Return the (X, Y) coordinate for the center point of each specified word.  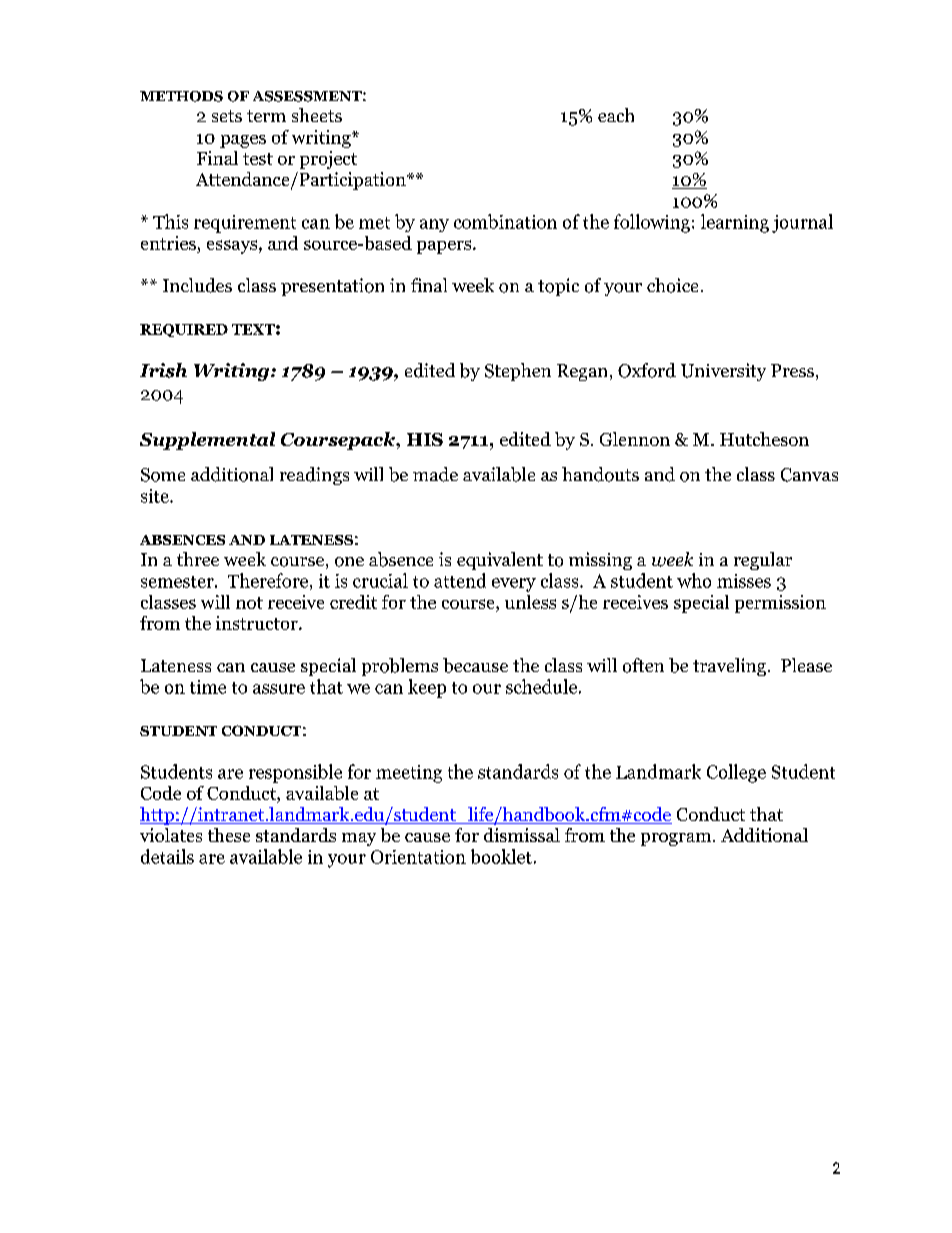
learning (735, 223)
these (229, 835)
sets (227, 116)
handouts (600, 474)
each (616, 115)
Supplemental (207, 441)
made (435, 474)
